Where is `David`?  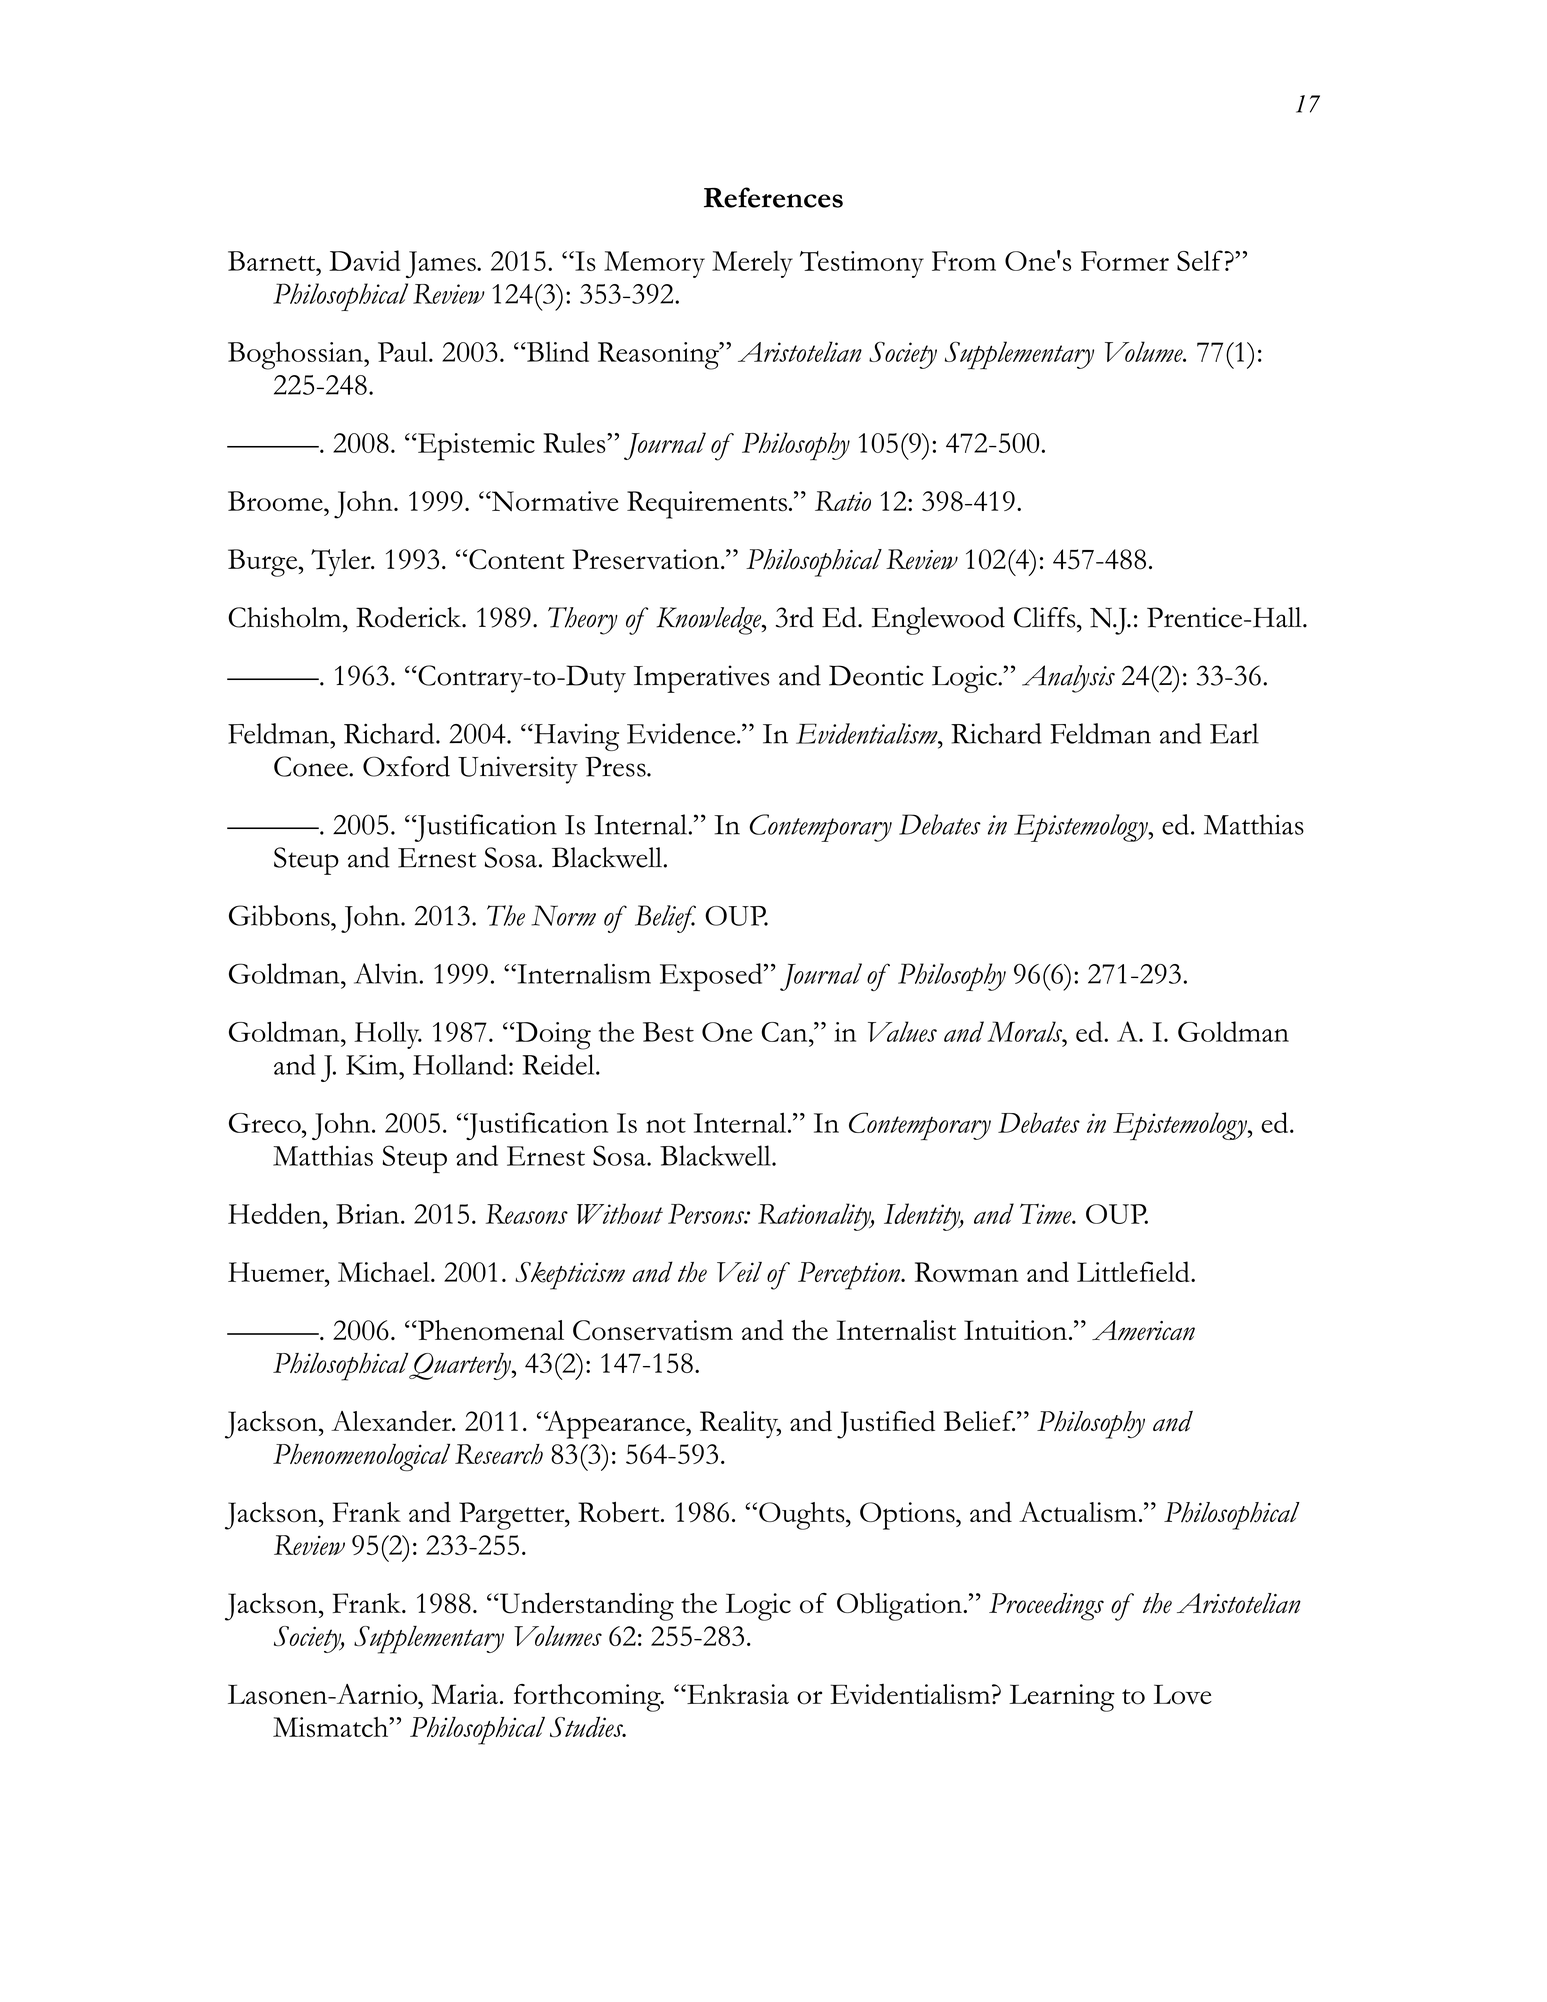
David is located at coordinates (364, 260).
